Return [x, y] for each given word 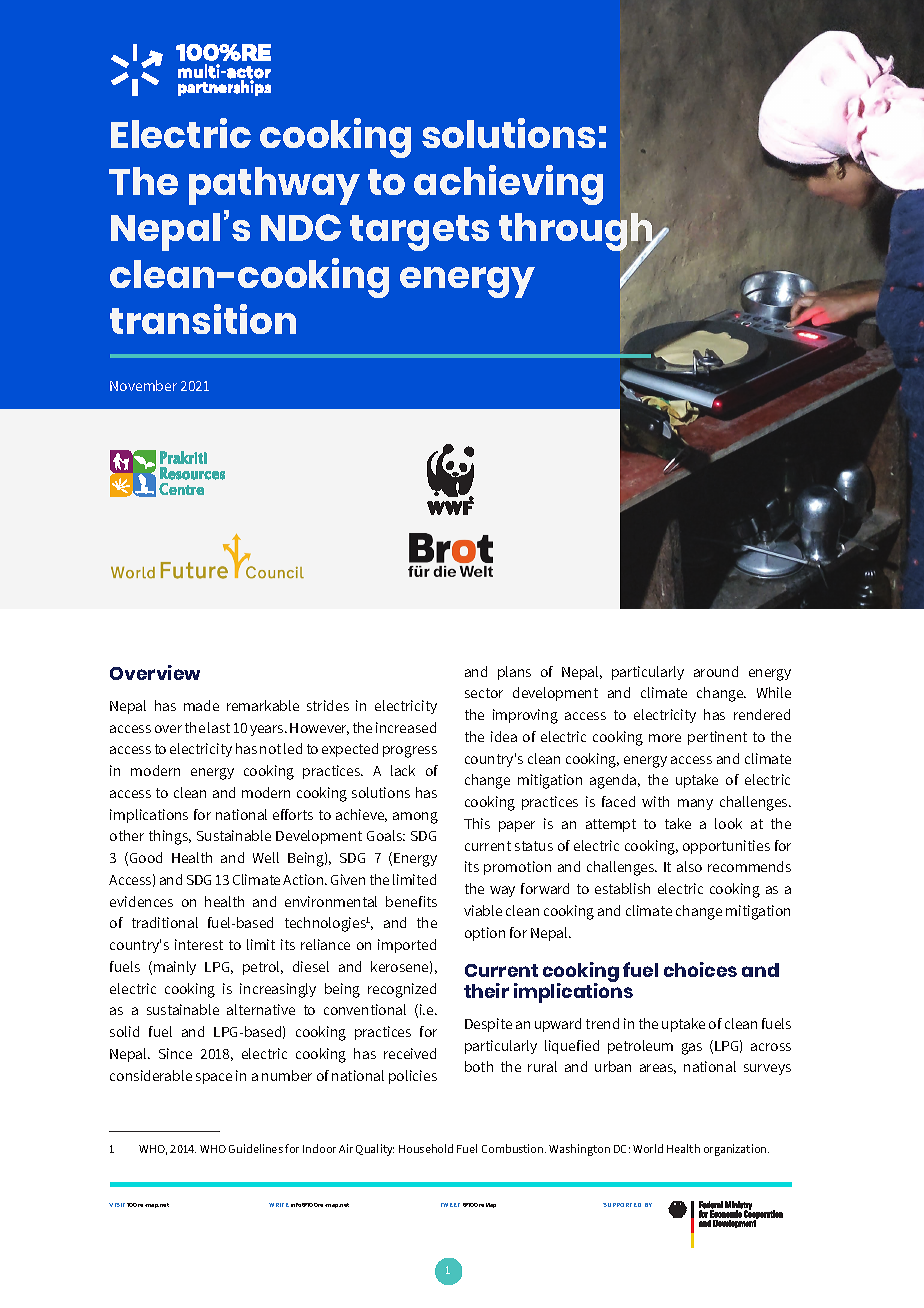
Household [426, 1148]
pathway [274, 186]
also [689, 866]
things [170, 837]
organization [736, 1150]
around [716, 671]
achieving [508, 185]
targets [419, 233]
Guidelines [256, 1148]
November [143, 385]
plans [514, 673]
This [477, 823]
